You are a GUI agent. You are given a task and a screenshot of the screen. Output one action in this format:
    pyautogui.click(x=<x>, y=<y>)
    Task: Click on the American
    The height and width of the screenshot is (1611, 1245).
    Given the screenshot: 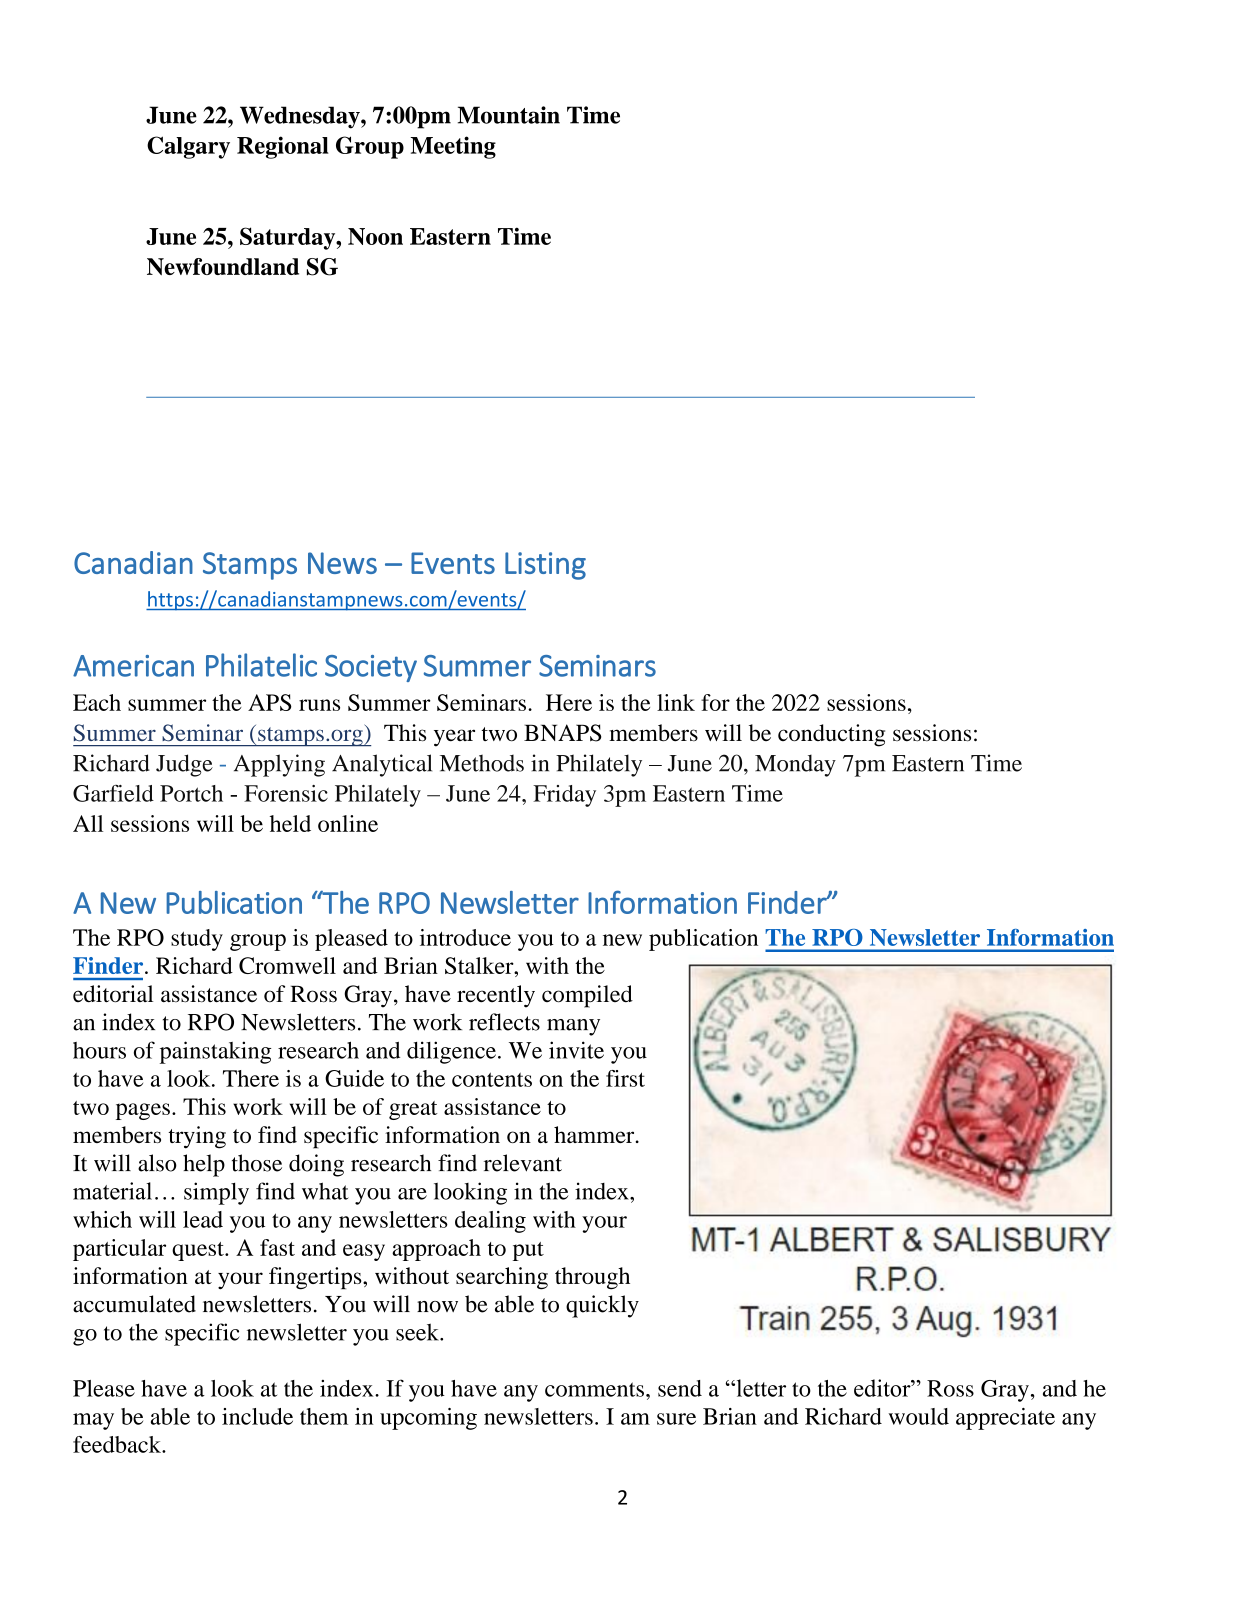 What is the action you would take?
    pyautogui.click(x=133, y=666)
